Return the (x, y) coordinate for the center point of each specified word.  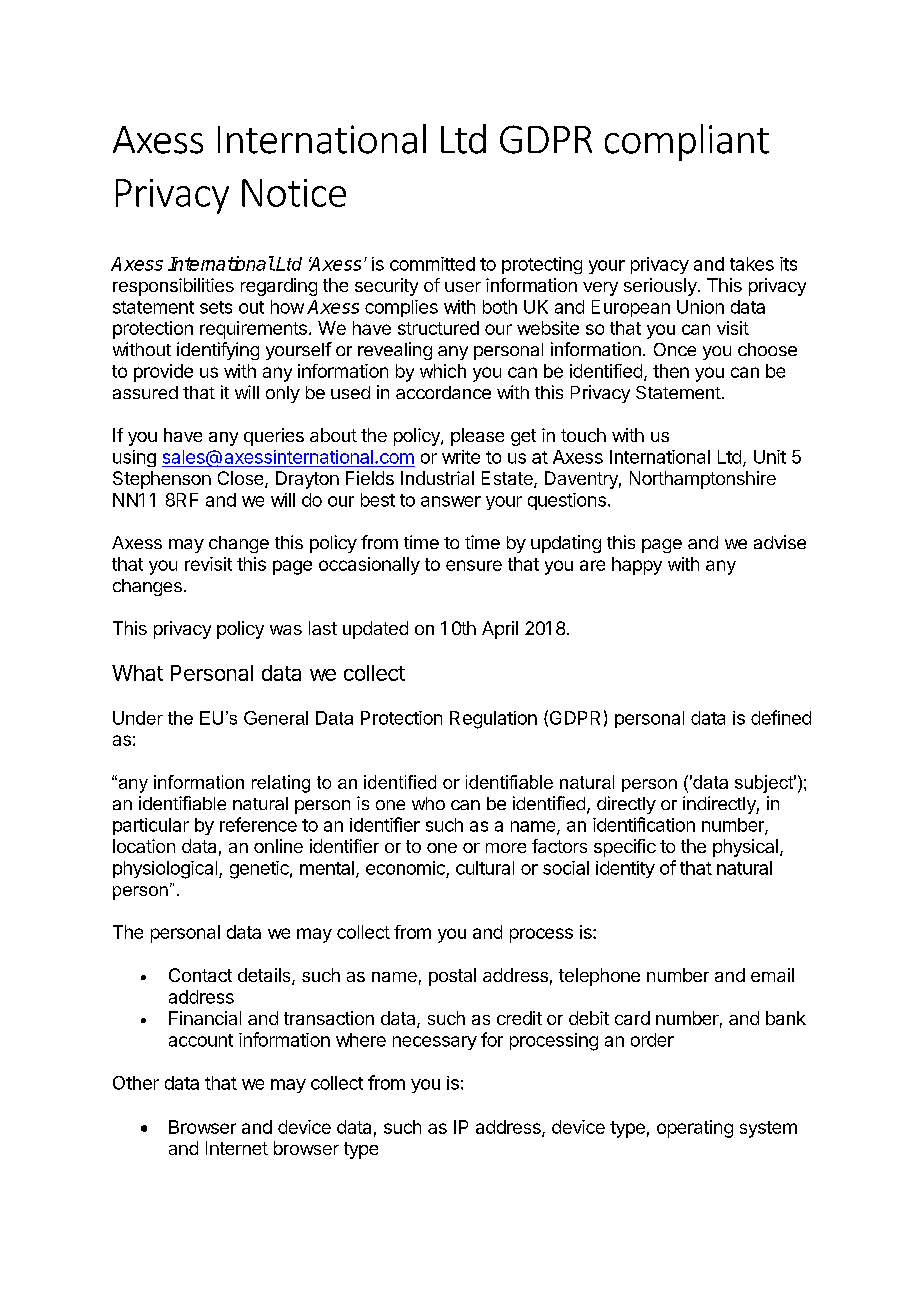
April (500, 630)
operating (695, 1129)
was (286, 630)
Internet (237, 1148)
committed (432, 264)
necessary (435, 1043)
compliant (687, 142)
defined (781, 717)
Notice (294, 193)
